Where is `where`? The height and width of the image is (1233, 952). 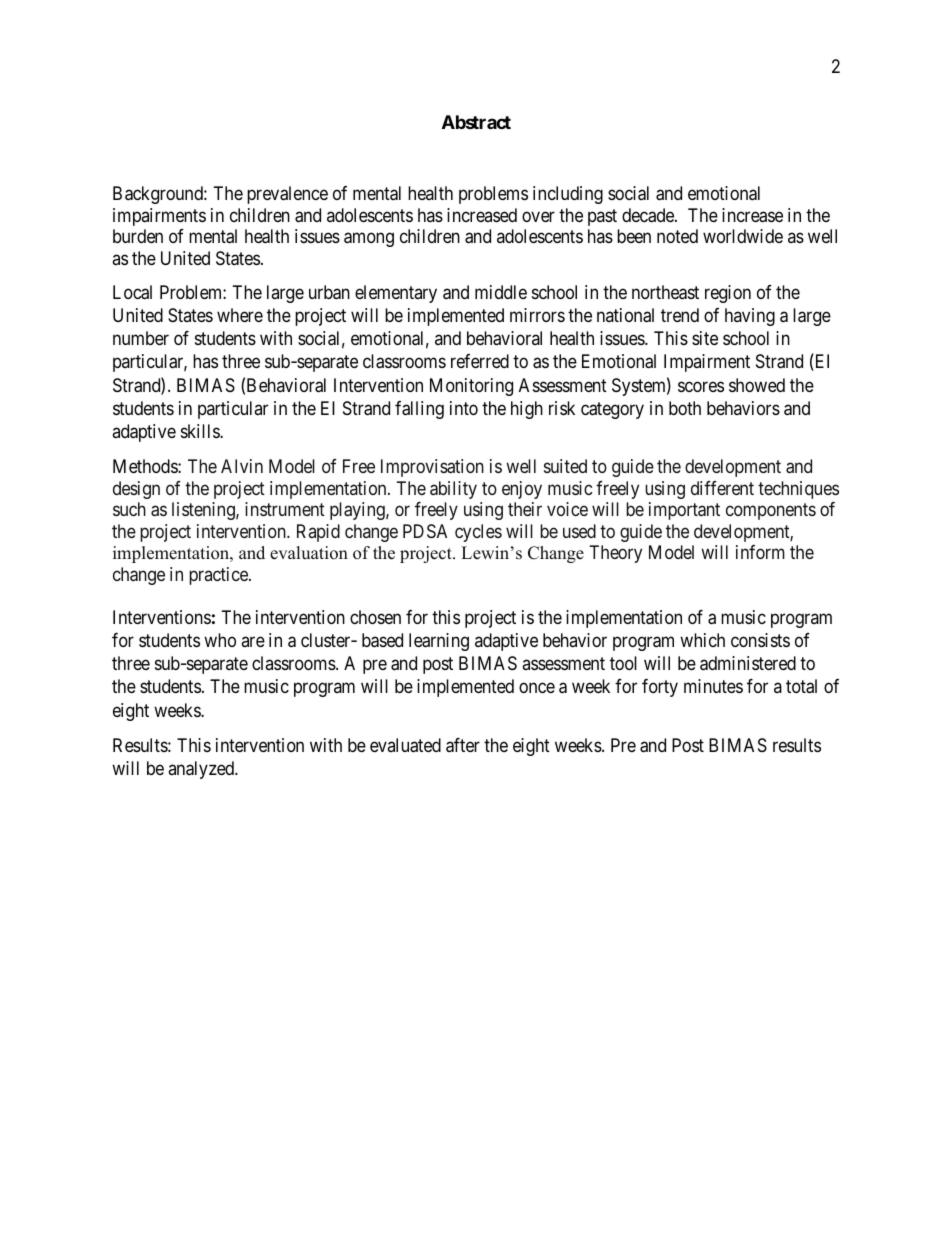
where is located at coordinates (240, 315).
